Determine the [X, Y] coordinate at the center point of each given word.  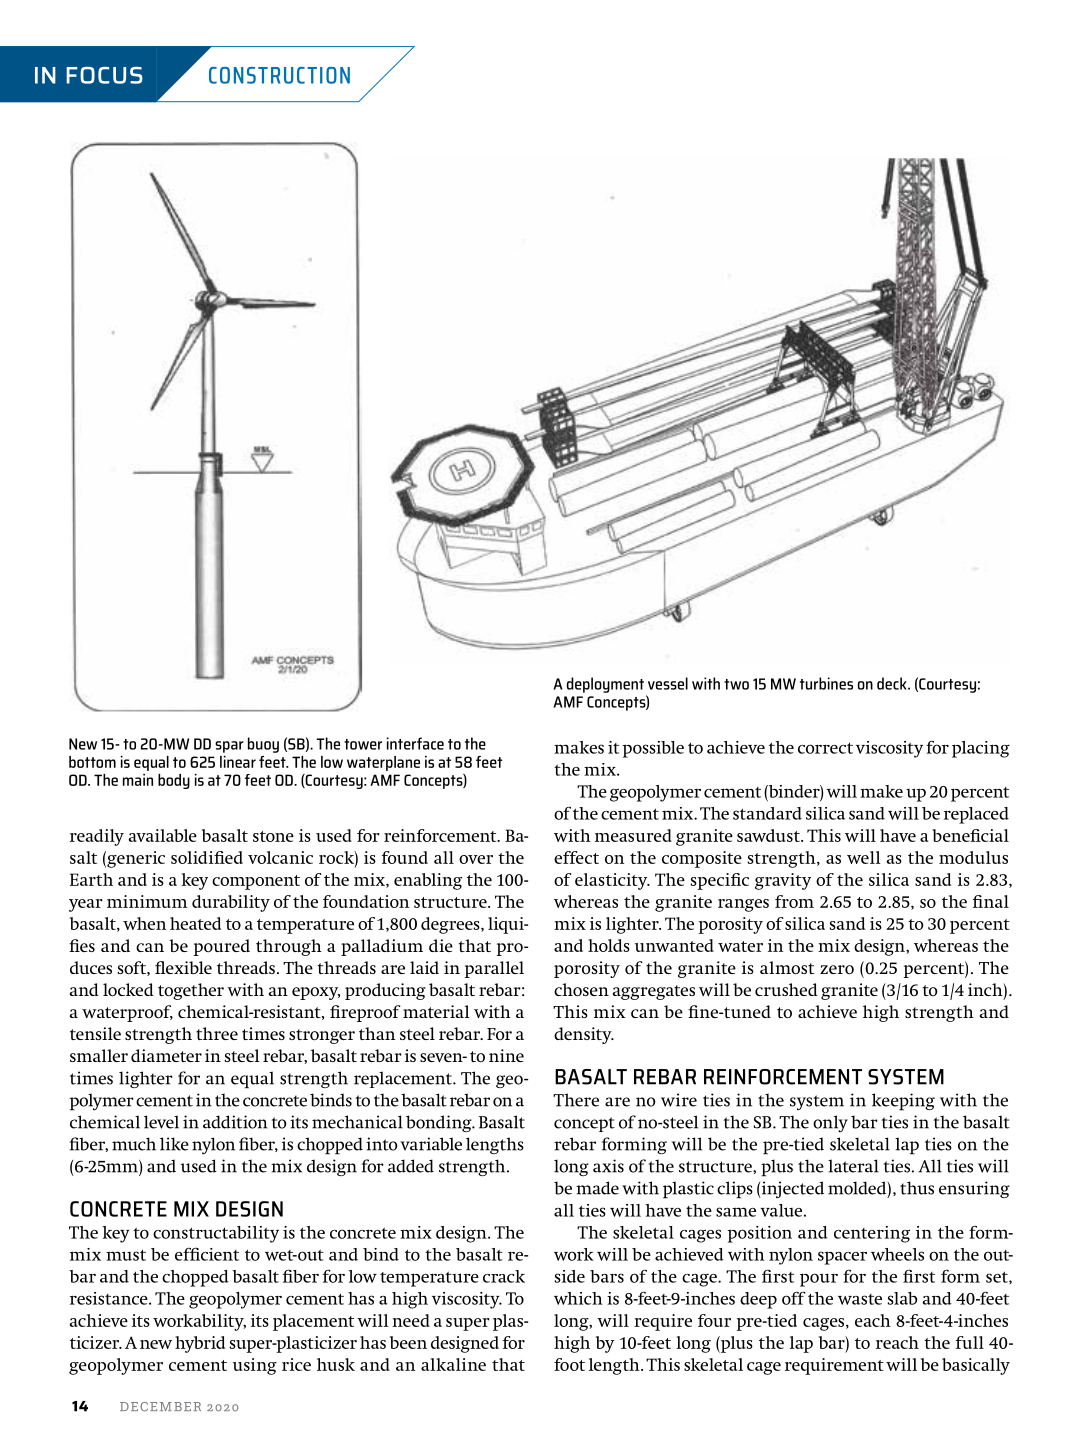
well [864, 857]
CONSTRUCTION [279, 75]
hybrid [200, 1344]
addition [235, 1122]
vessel [668, 683]
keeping [903, 1102]
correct [825, 748]
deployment [605, 685]
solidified [207, 857]
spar [229, 747]
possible [653, 749]
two [736, 684]
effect [576, 857]
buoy [263, 745]
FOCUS [104, 75]
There [576, 1100]
